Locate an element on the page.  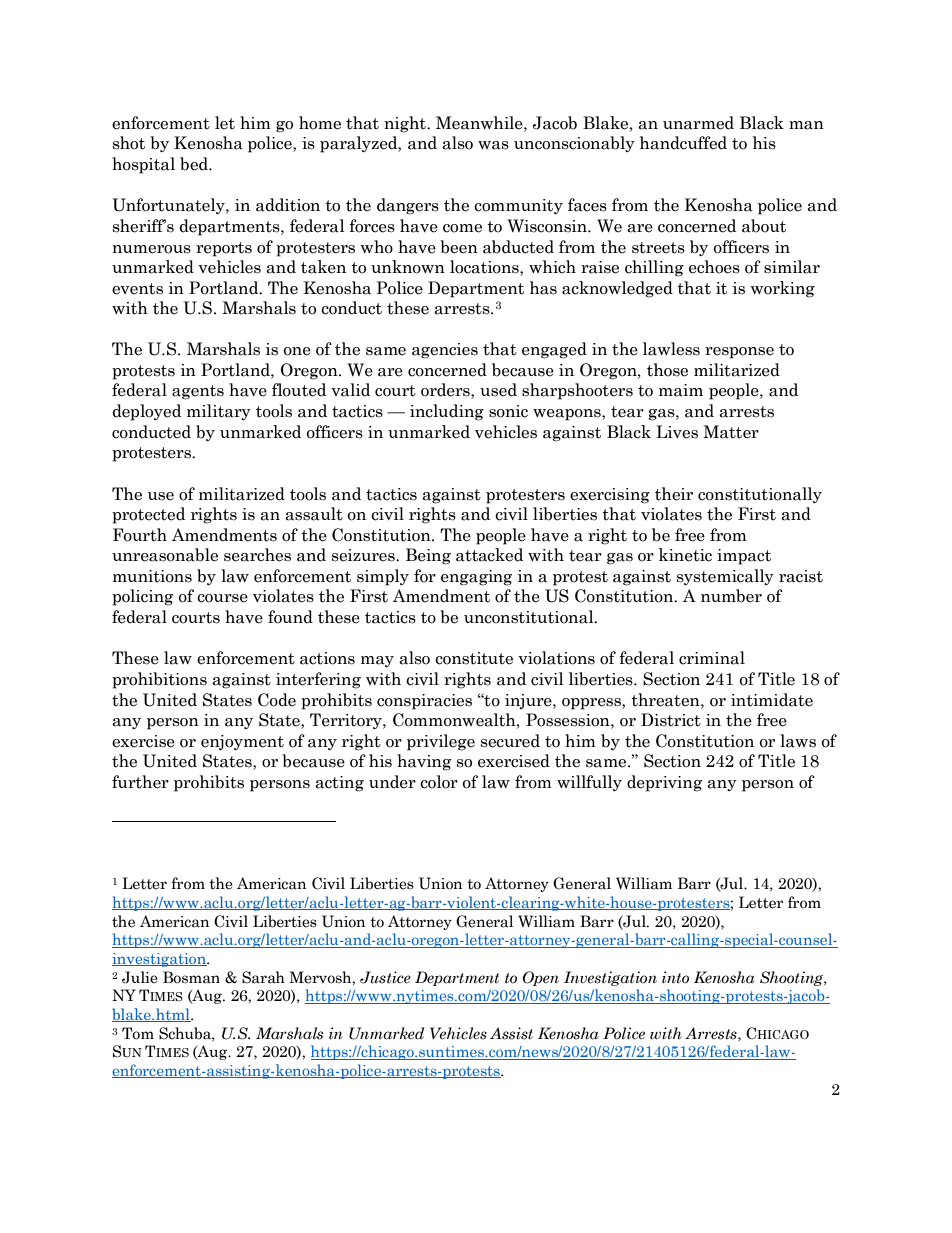
protected is located at coordinates (148, 515).
